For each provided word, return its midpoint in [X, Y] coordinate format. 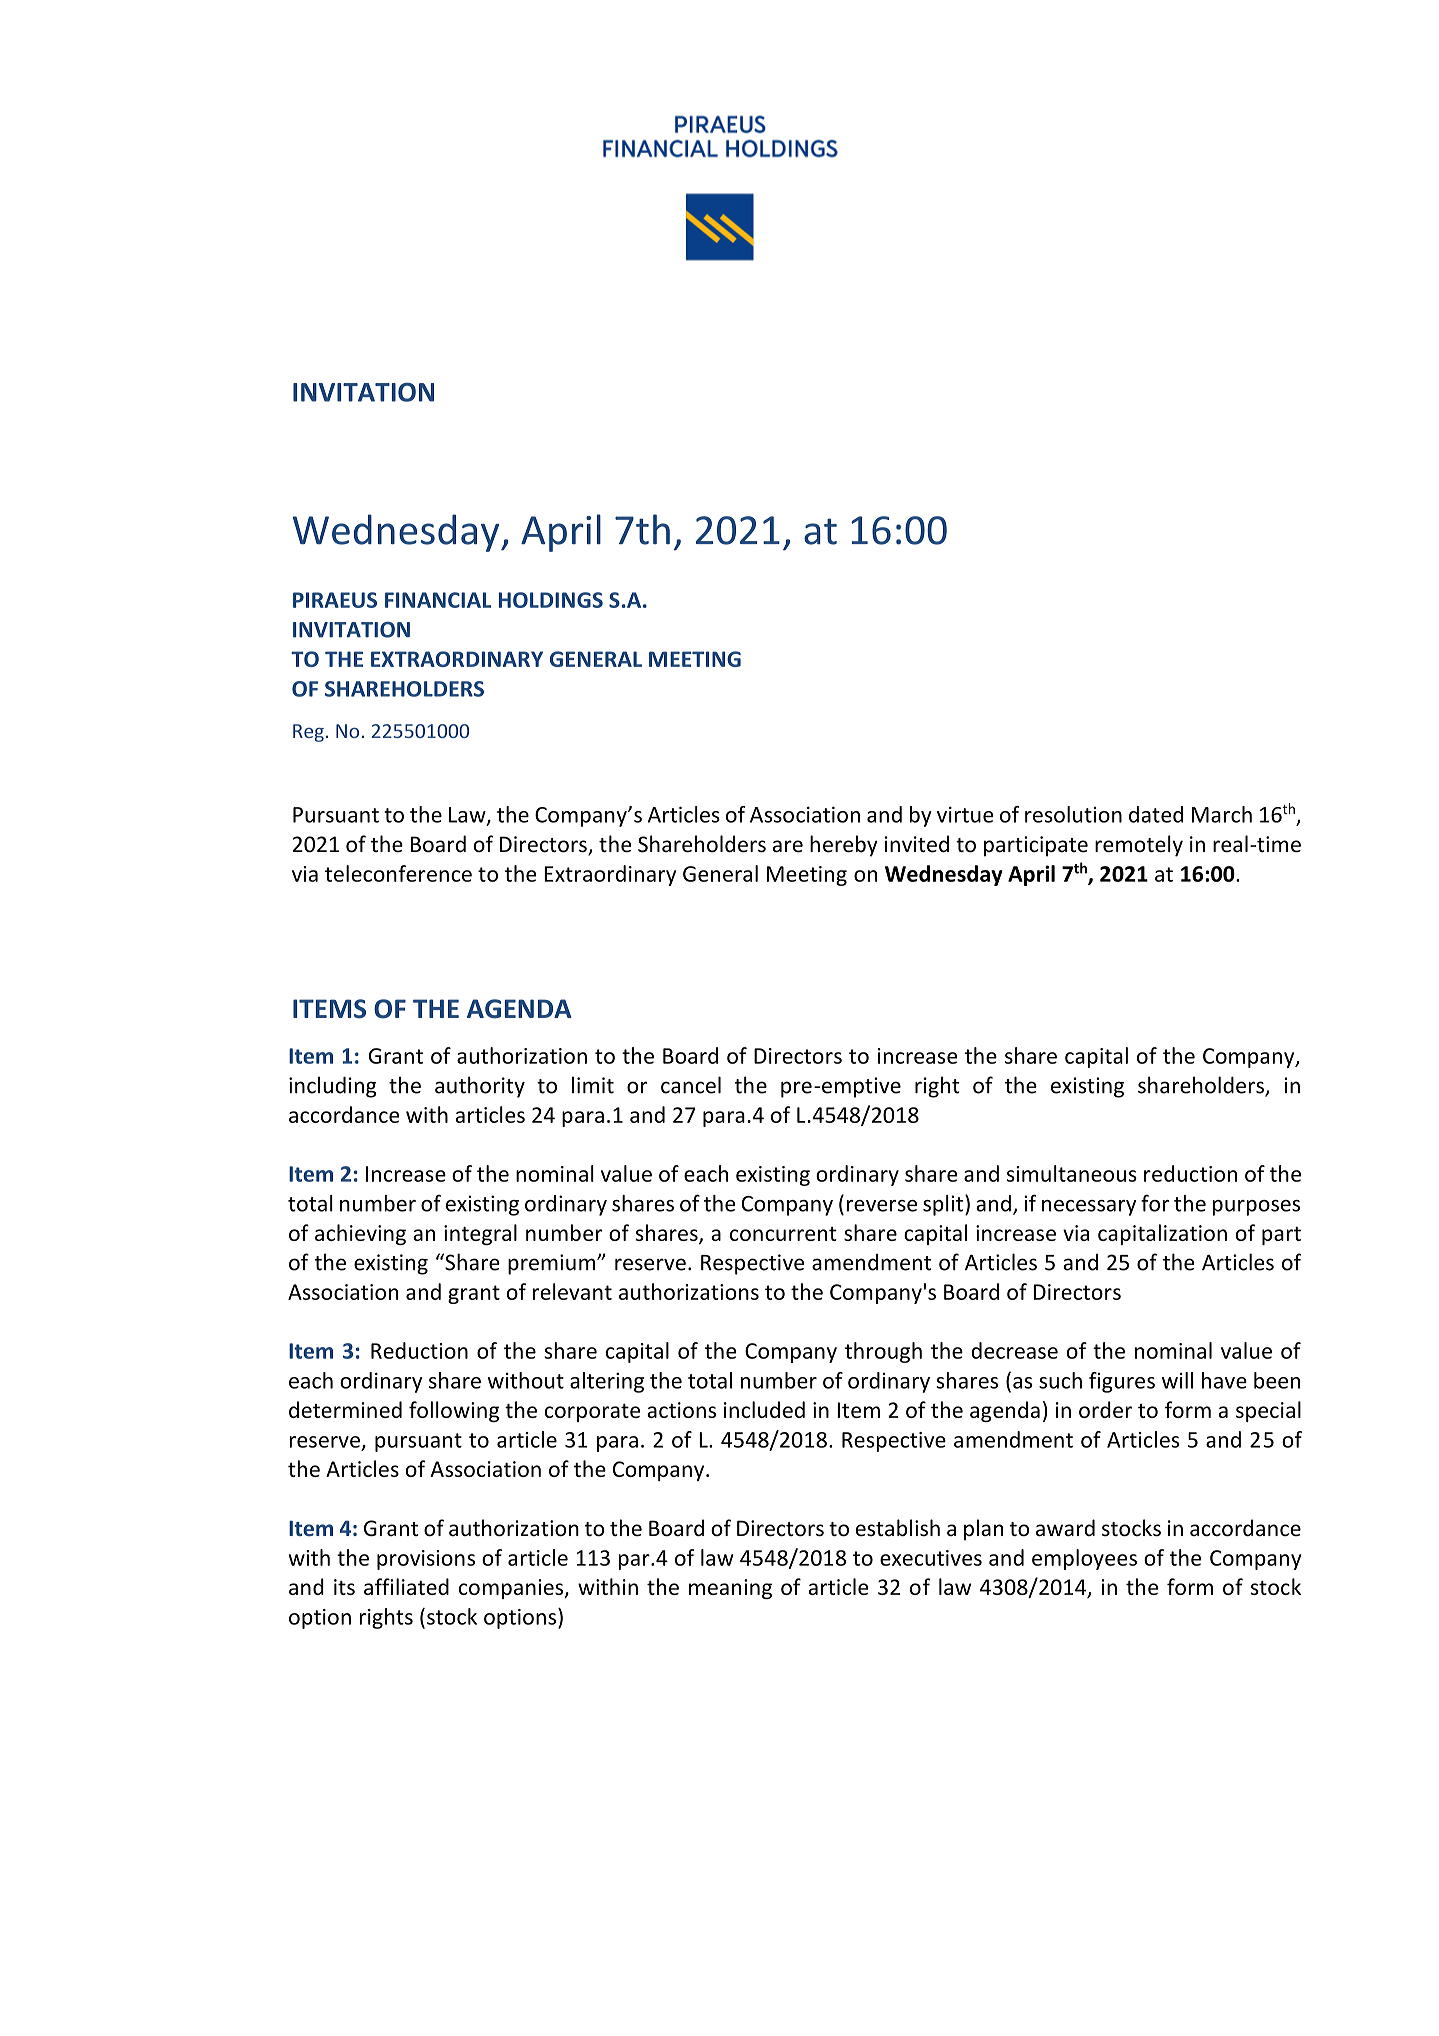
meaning [730, 1589]
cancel [691, 1085]
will [1177, 1380]
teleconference [398, 873]
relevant [572, 1291]
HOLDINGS [551, 600]
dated [1156, 814]
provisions [426, 1560]
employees [1084, 1559]
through [883, 1352]
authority [480, 1087]
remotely [1139, 846]
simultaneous [1072, 1173]
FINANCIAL [438, 600]
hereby [844, 846]
